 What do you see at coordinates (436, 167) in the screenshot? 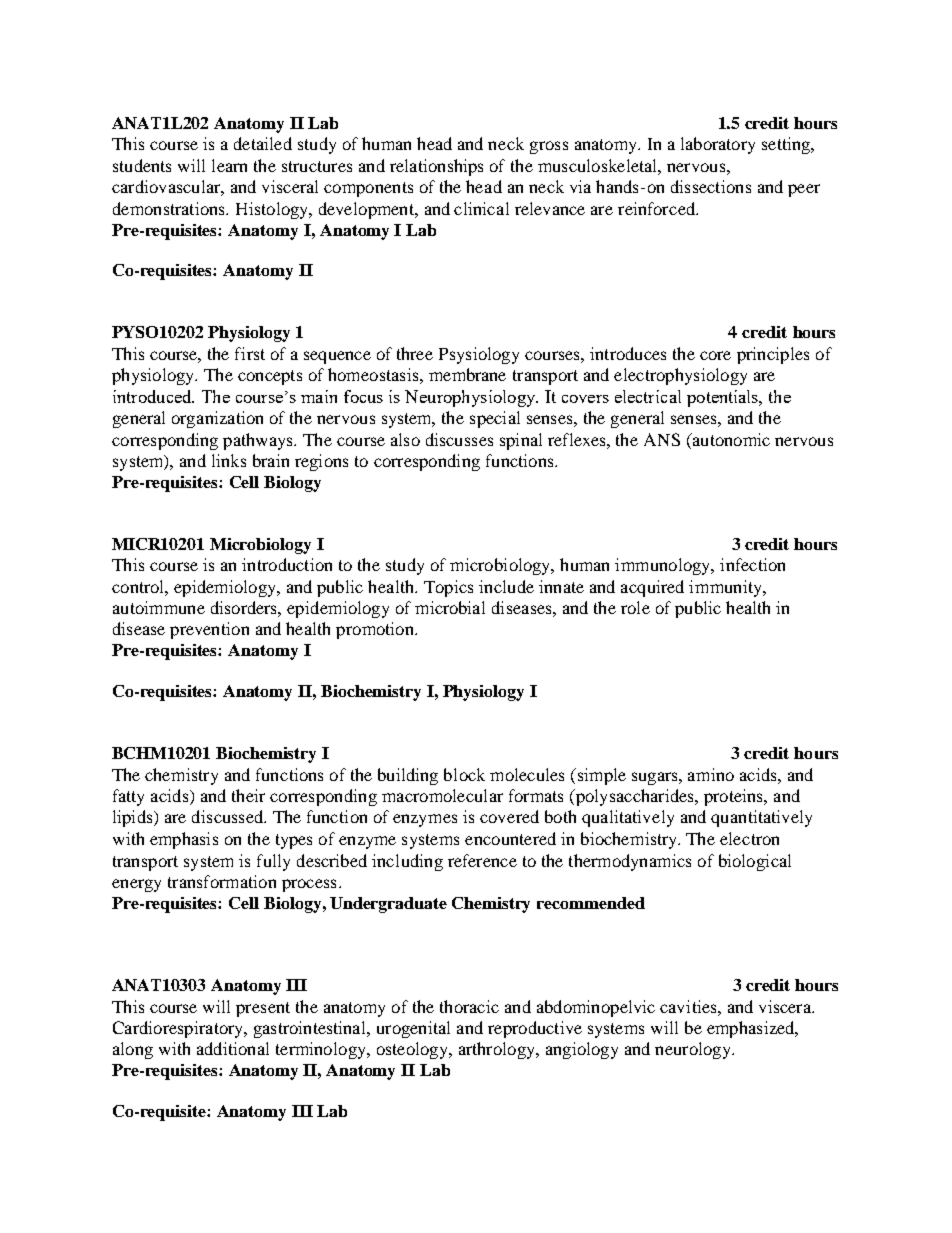
I see `relationships` at bounding box center [436, 167].
